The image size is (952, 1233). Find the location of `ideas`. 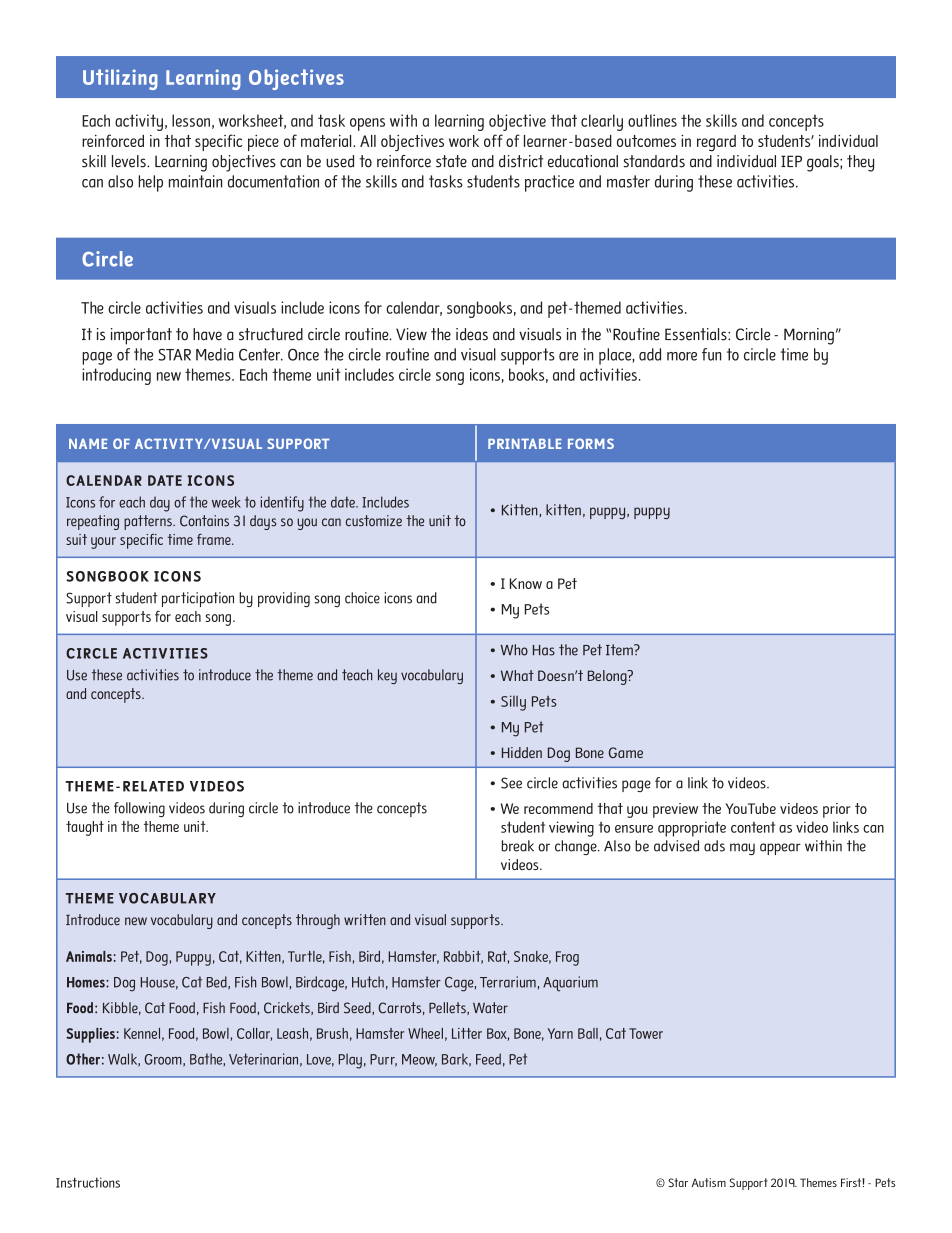

ideas is located at coordinates (472, 334).
